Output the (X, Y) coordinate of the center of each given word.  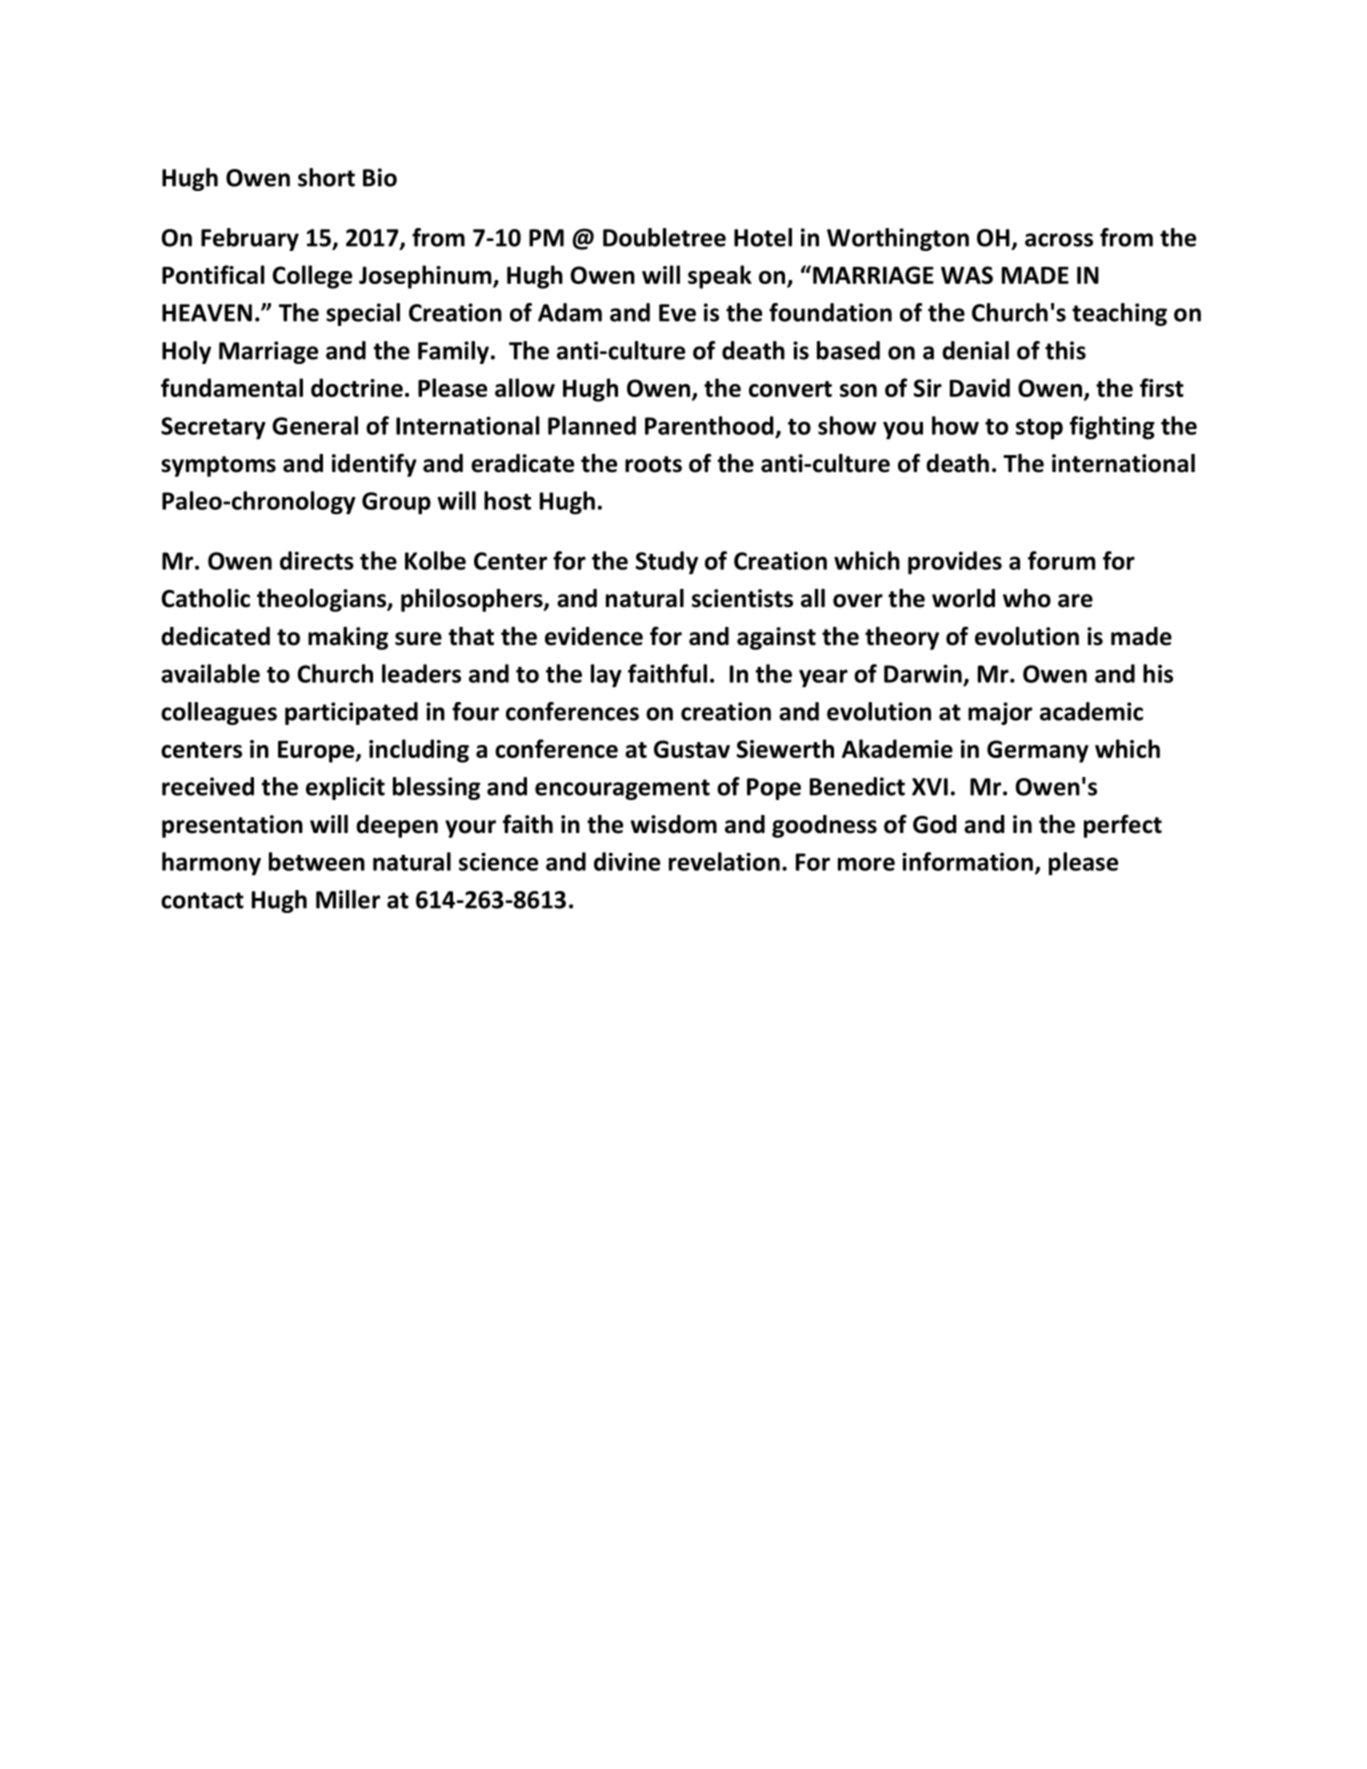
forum (1061, 560)
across (1059, 240)
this (1065, 350)
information (967, 861)
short (326, 177)
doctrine (357, 387)
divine (627, 861)
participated (351, 713)
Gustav (692, 749)
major (1000, 713)
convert (790, 389)
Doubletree (664, 237)
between (317, 861)
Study (667, 563)
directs (317, 560)
